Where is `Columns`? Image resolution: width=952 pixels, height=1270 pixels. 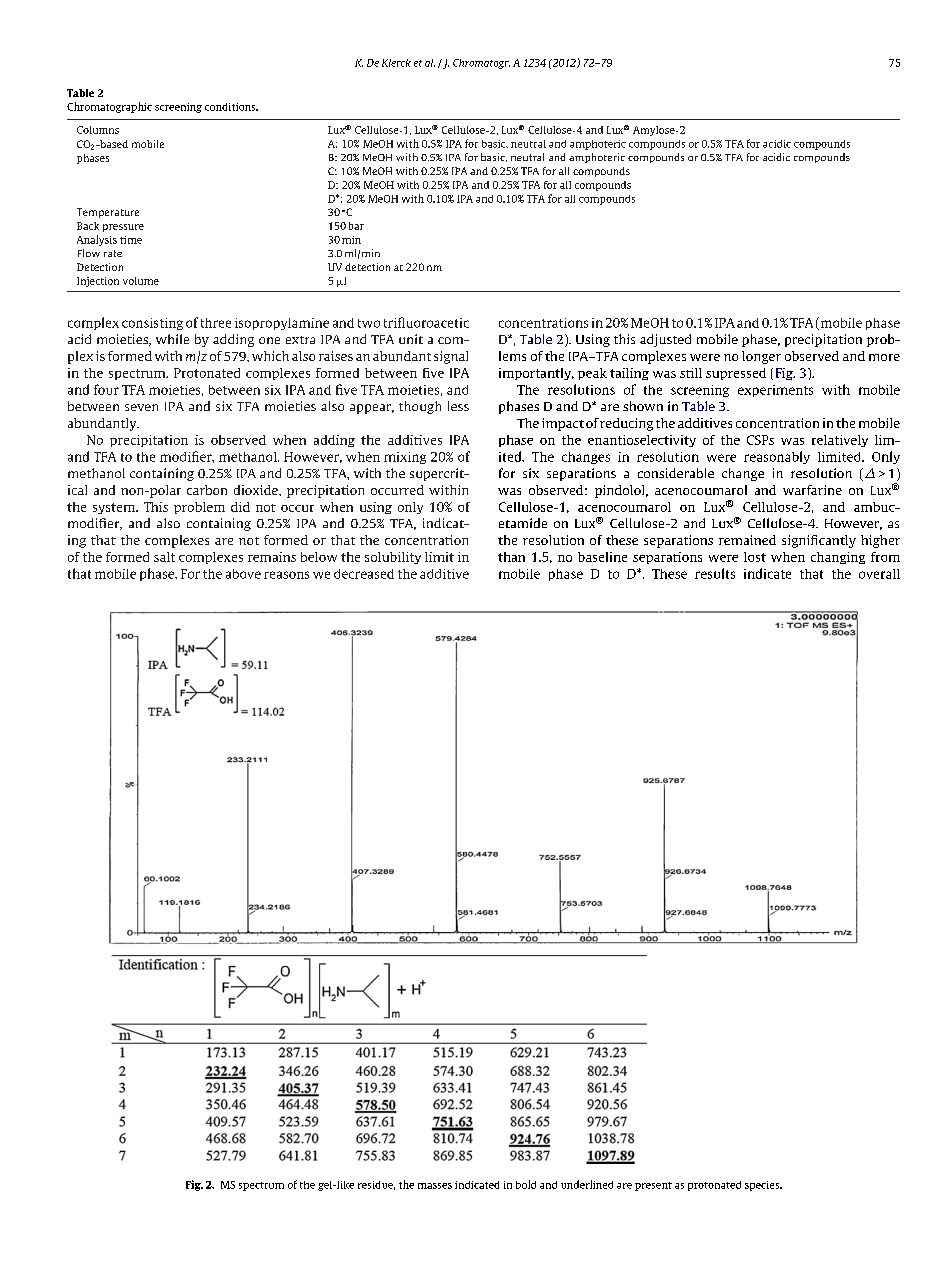
Columns is located at coordinates (98, 130).
